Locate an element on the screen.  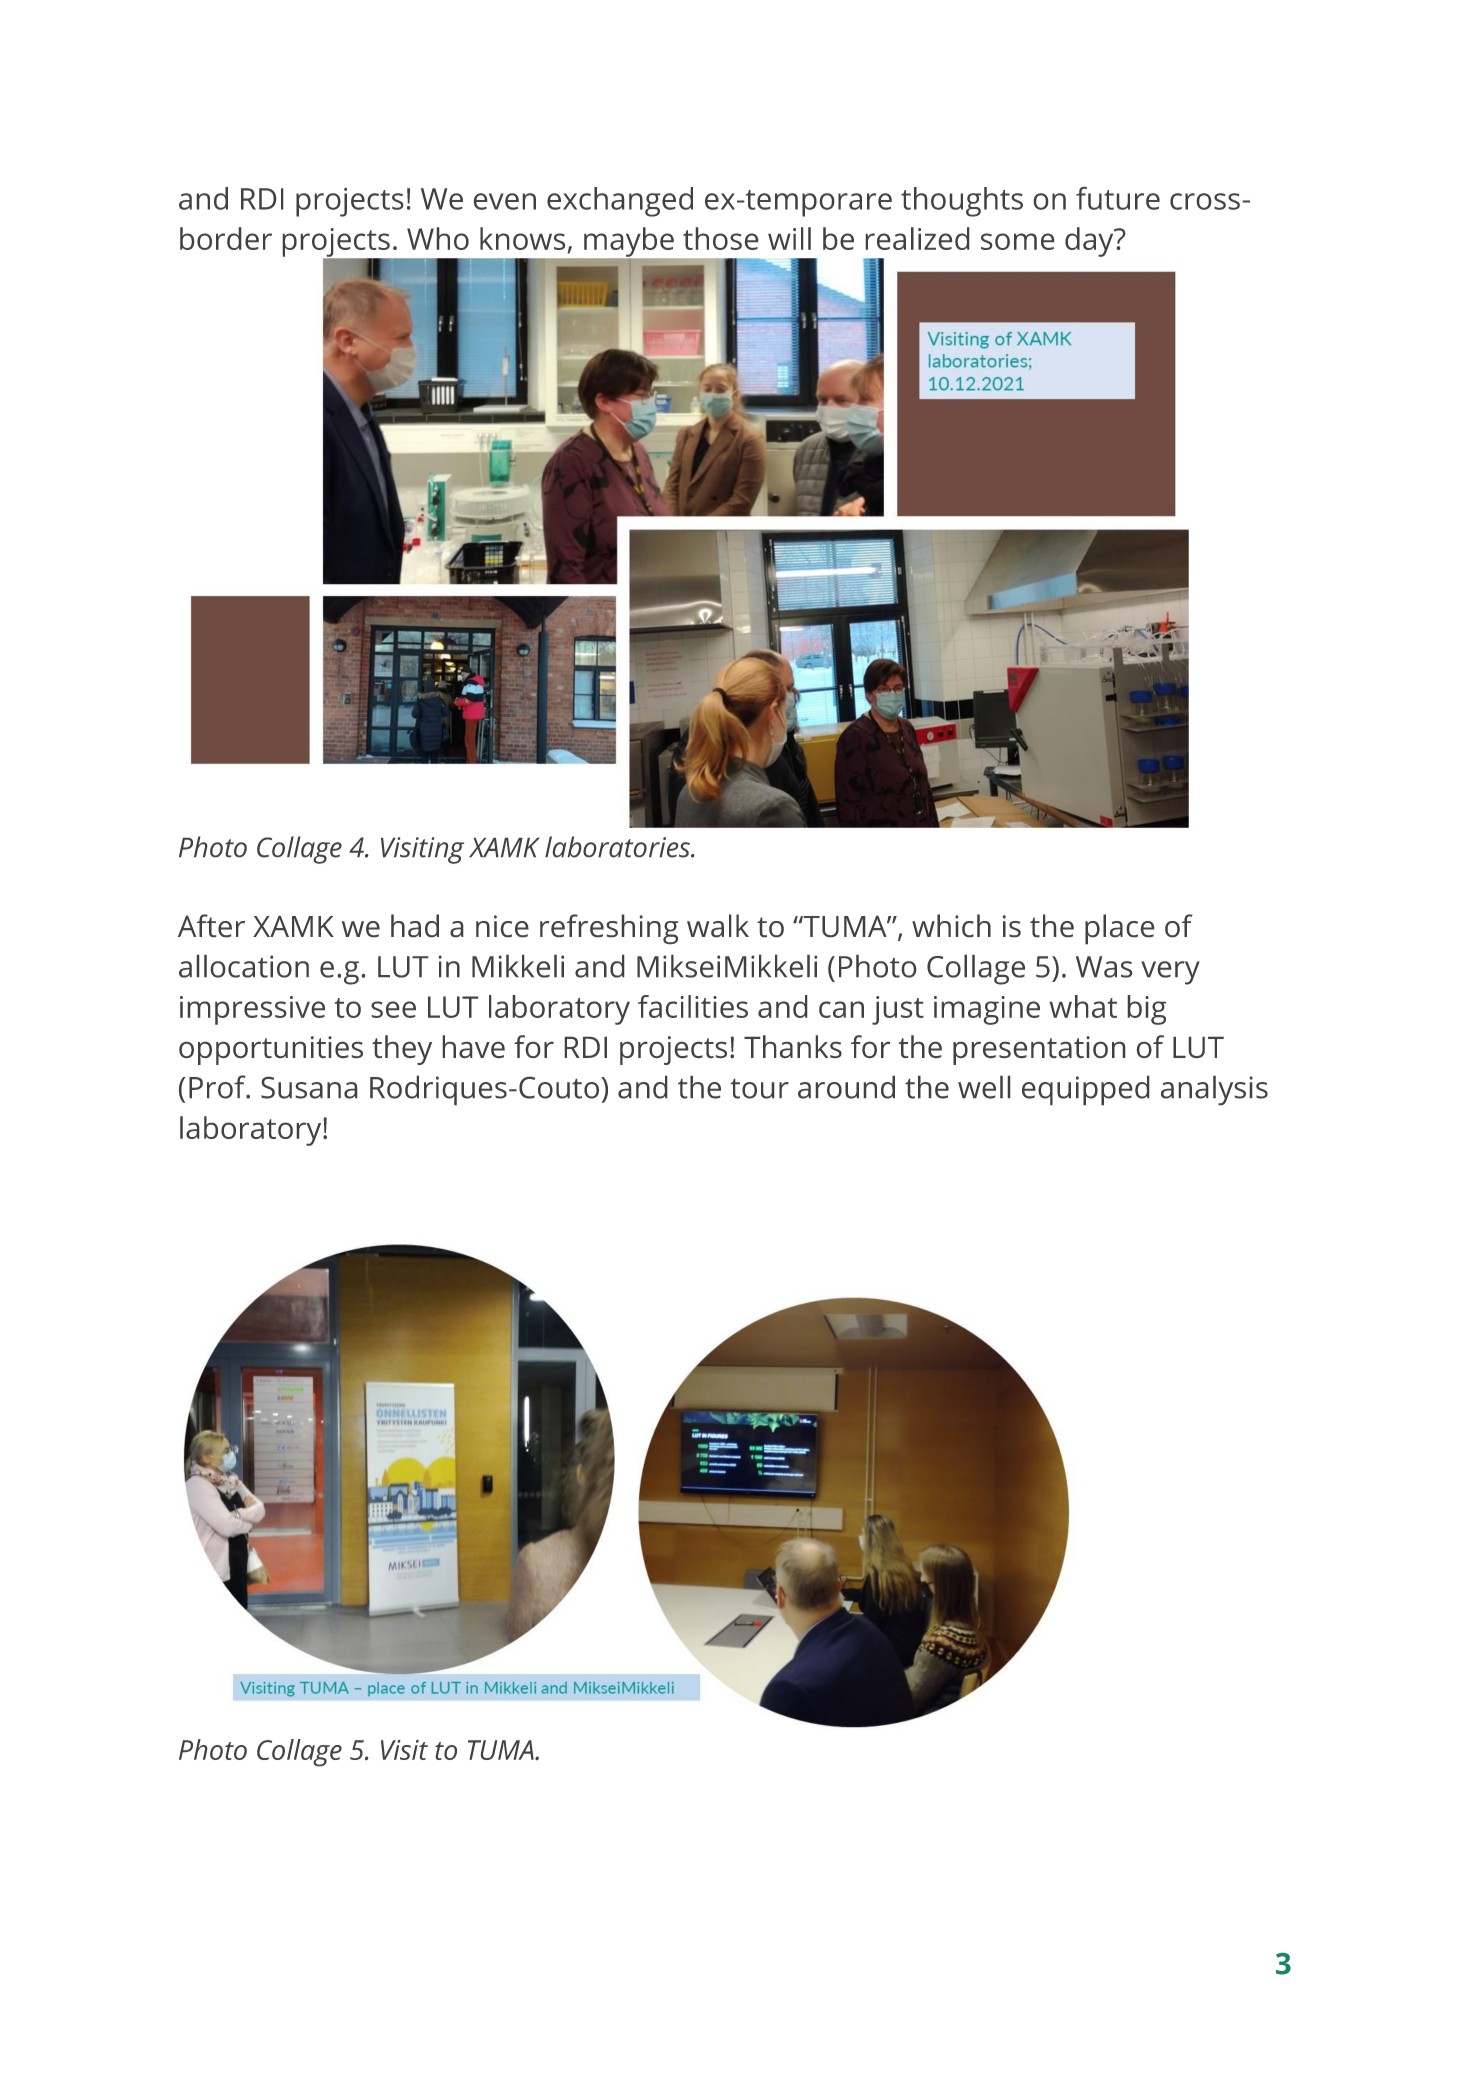
which is located at coordinates (951, 925).
